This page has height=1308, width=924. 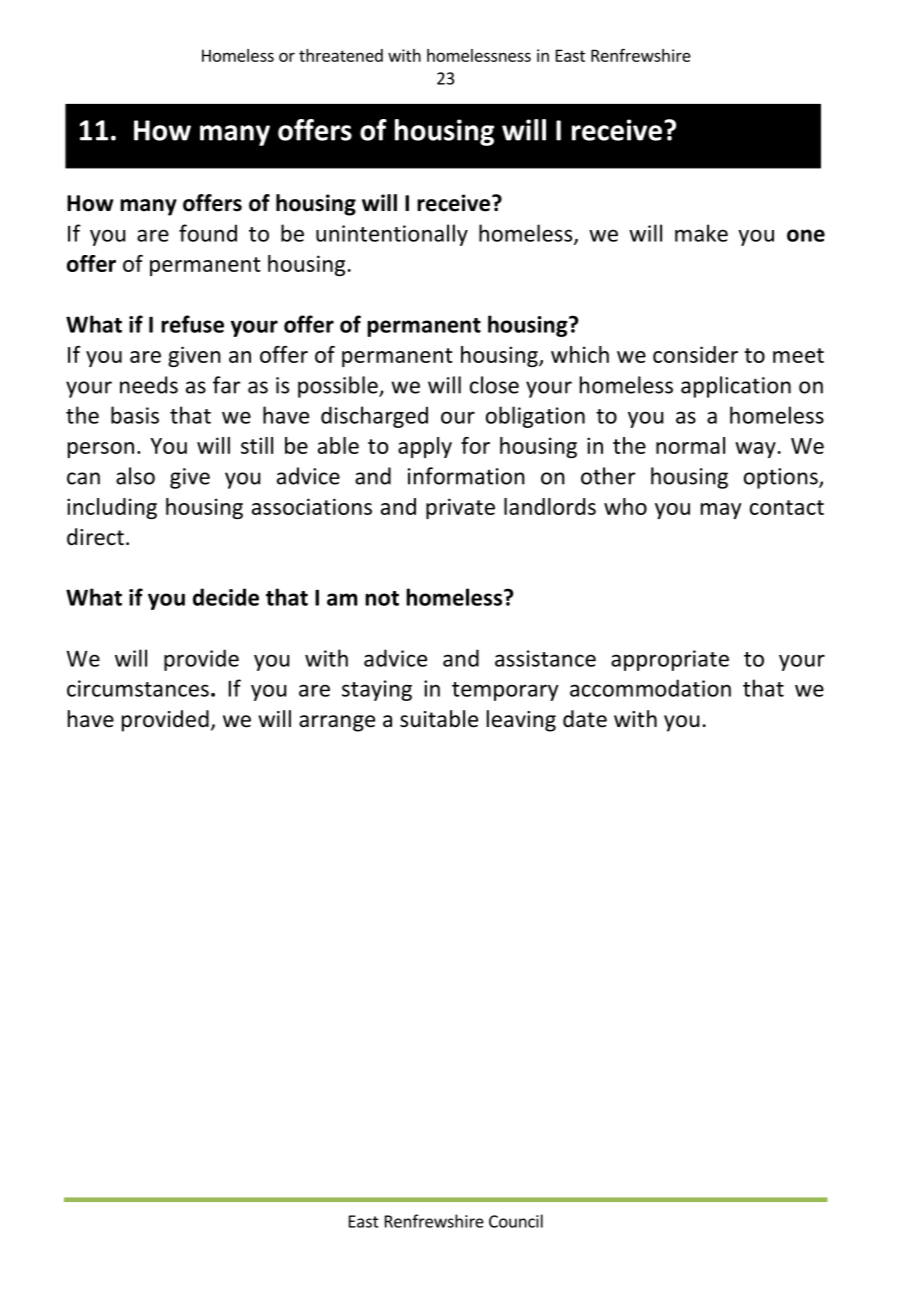 I want to click on Council, so click(x=516, y=1221).
